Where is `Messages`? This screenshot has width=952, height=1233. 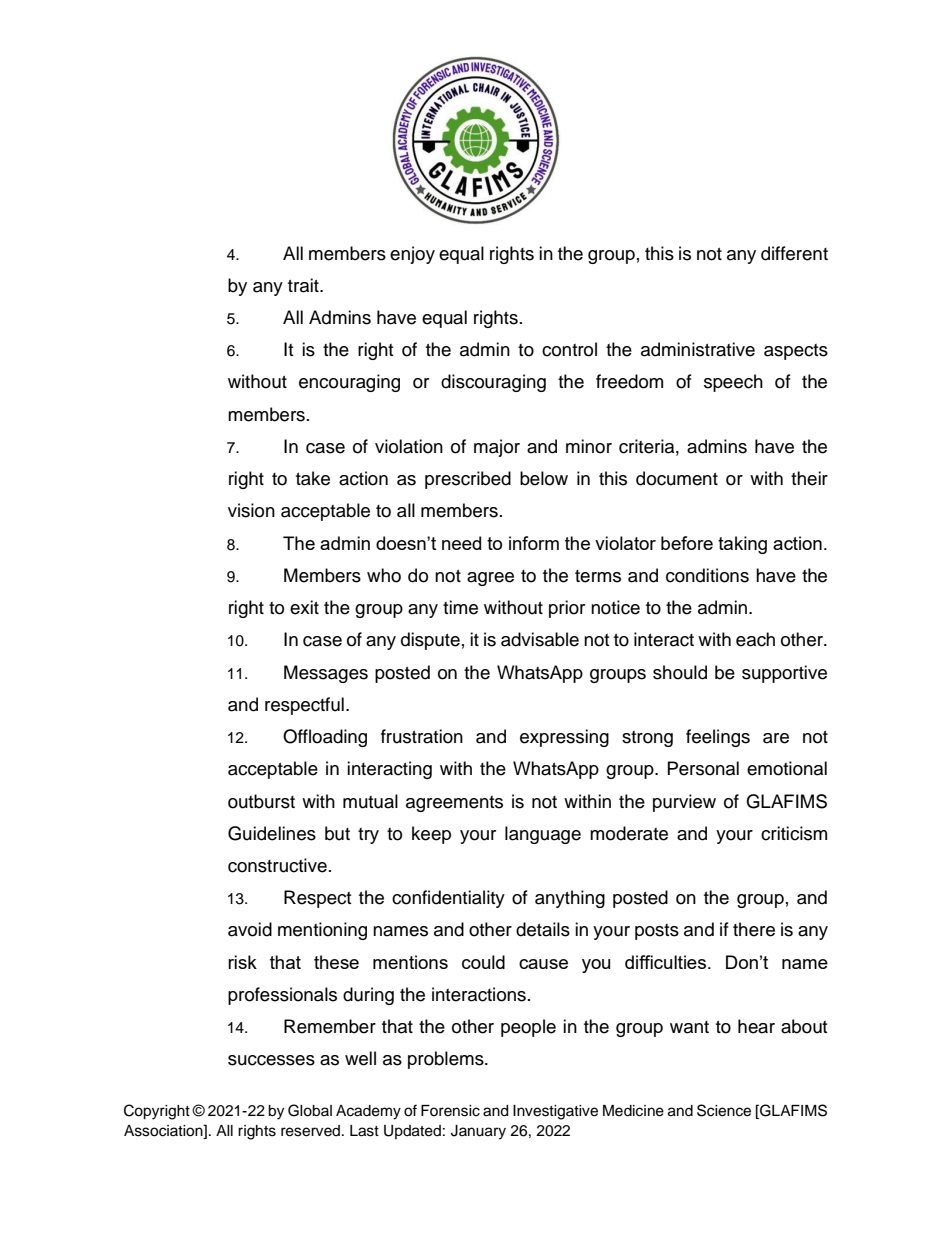
Messages is located at coordinates (326, 674).
